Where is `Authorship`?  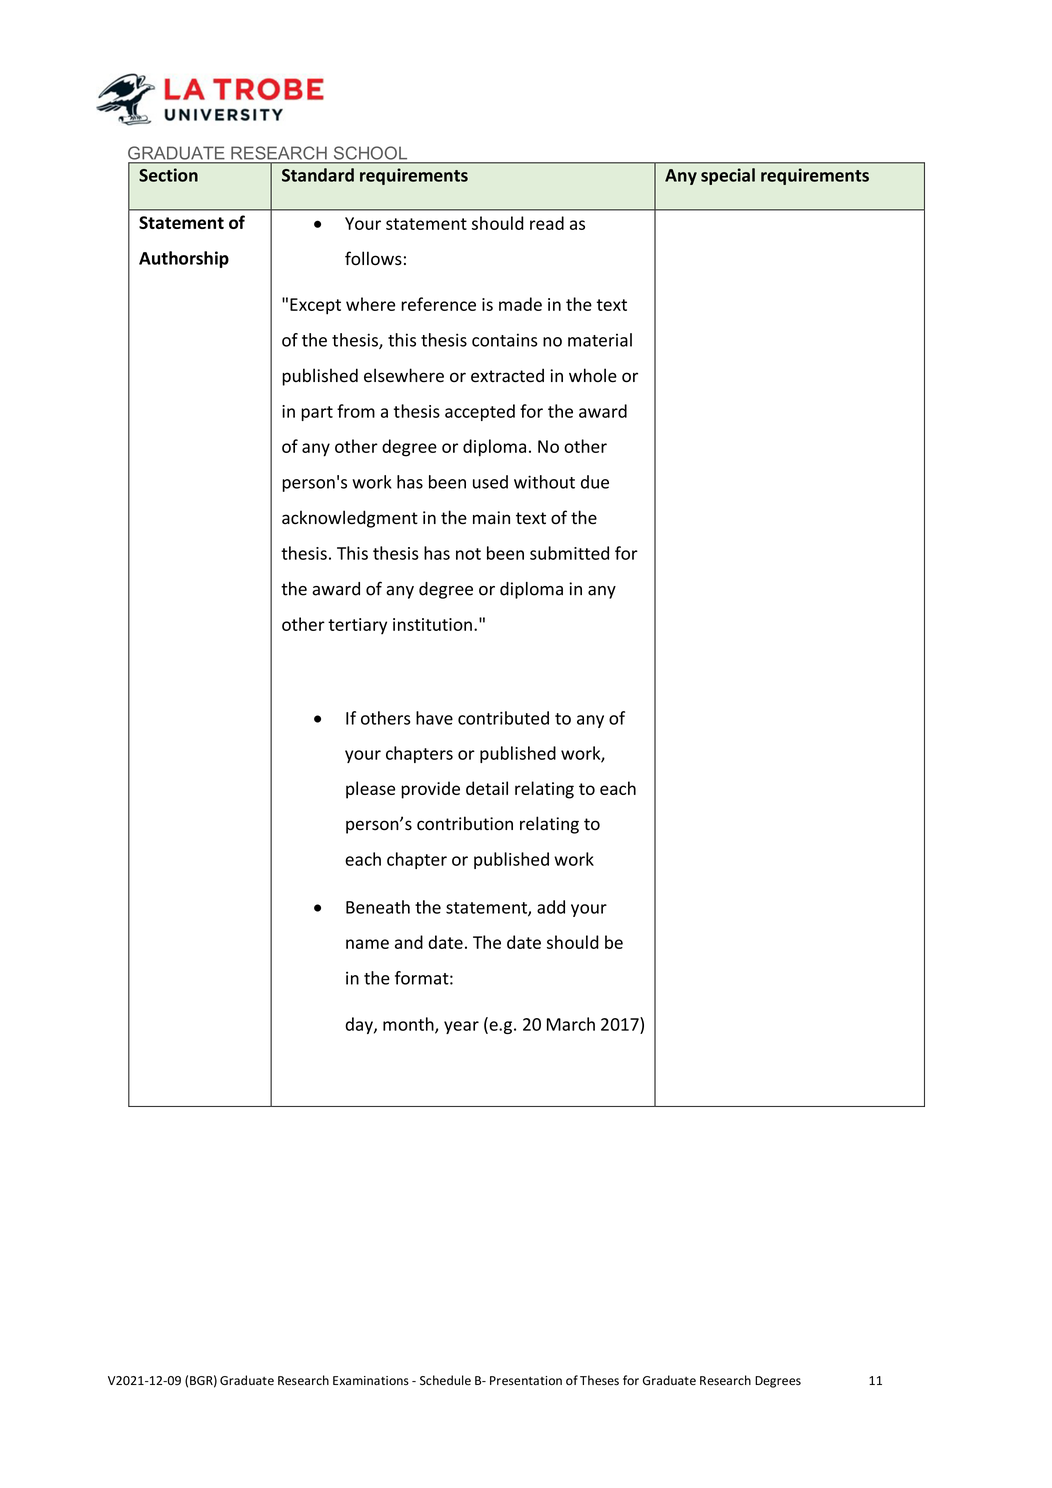
Authorship is located at coordinates (184, 259).
